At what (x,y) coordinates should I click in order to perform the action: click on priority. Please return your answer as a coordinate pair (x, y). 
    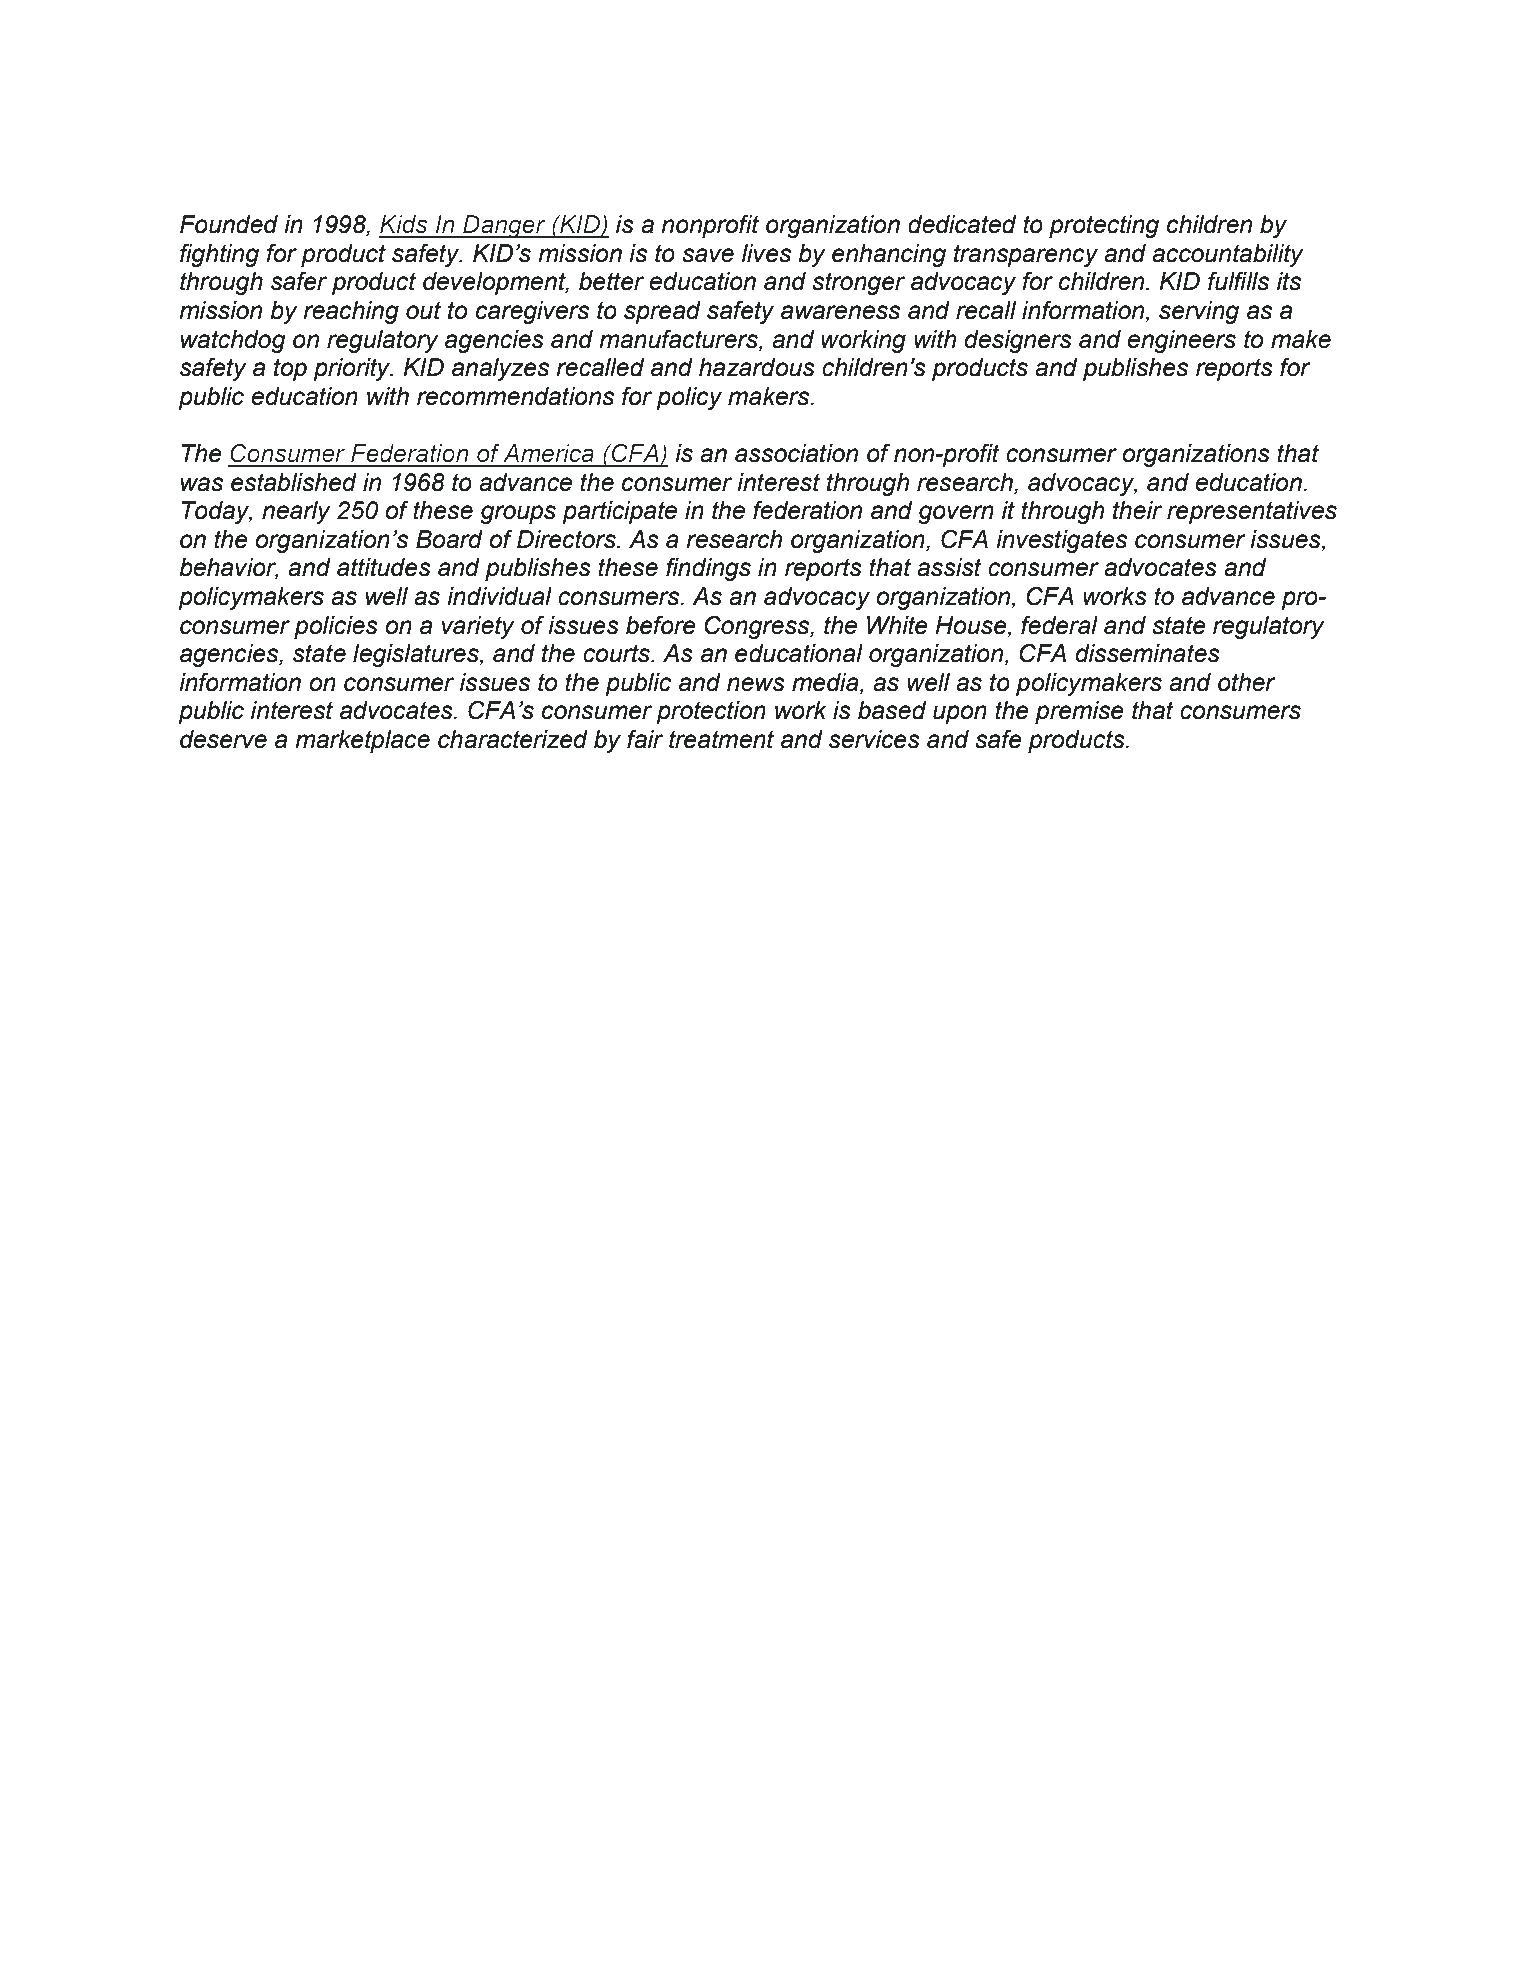
    Looking at the image, I should click on (353, 369).
